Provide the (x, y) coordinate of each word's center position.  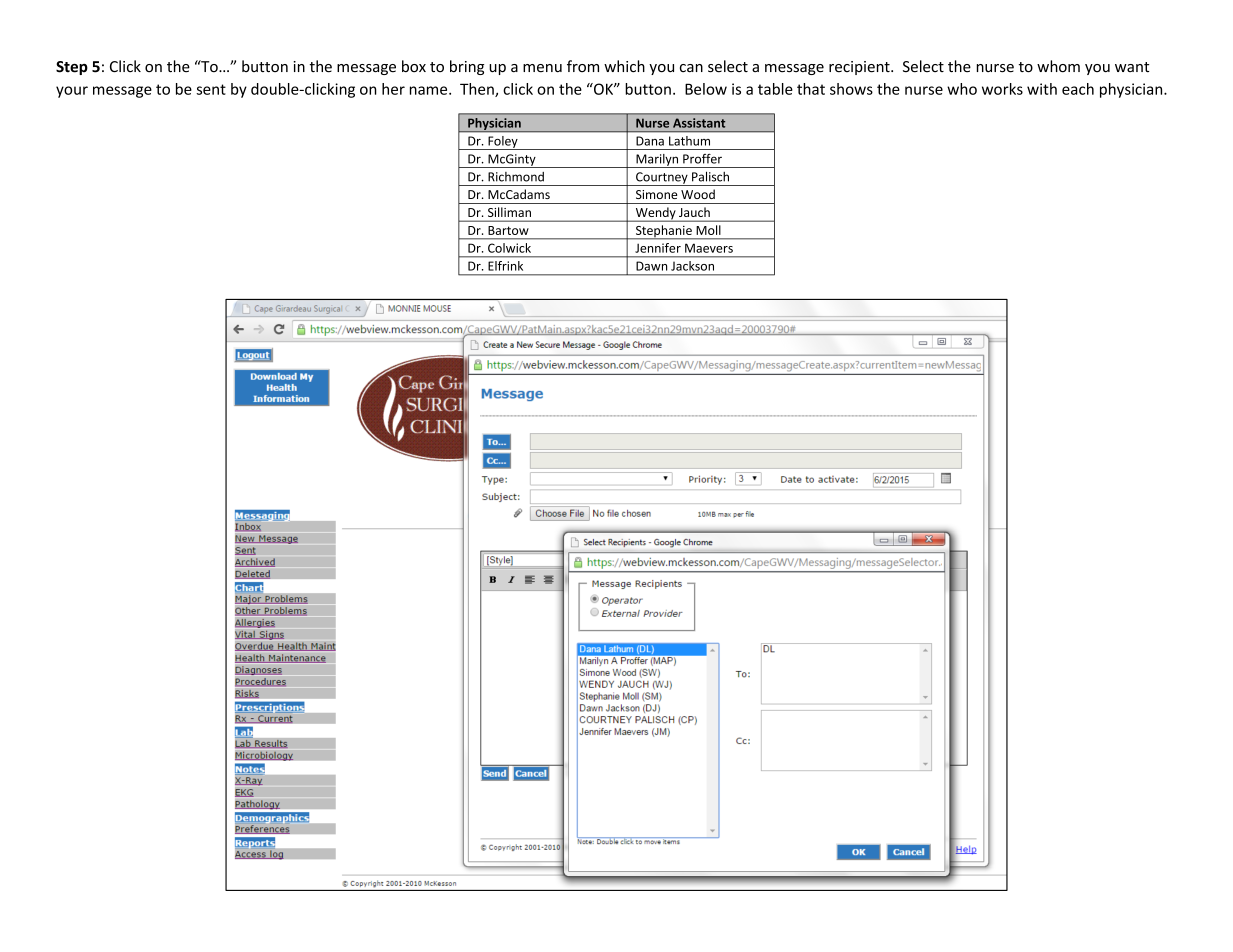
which (624, 66)
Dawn (651, 266)
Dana (650, 141)
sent (211, 89)
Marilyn (657, 161)
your (72, 92)
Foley (503, 143)
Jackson (692, 266)
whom (1058, 66)
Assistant (699, 123)
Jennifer (658, 248)
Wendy (655, 214)
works (1002, 89)
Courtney (662, 179)
